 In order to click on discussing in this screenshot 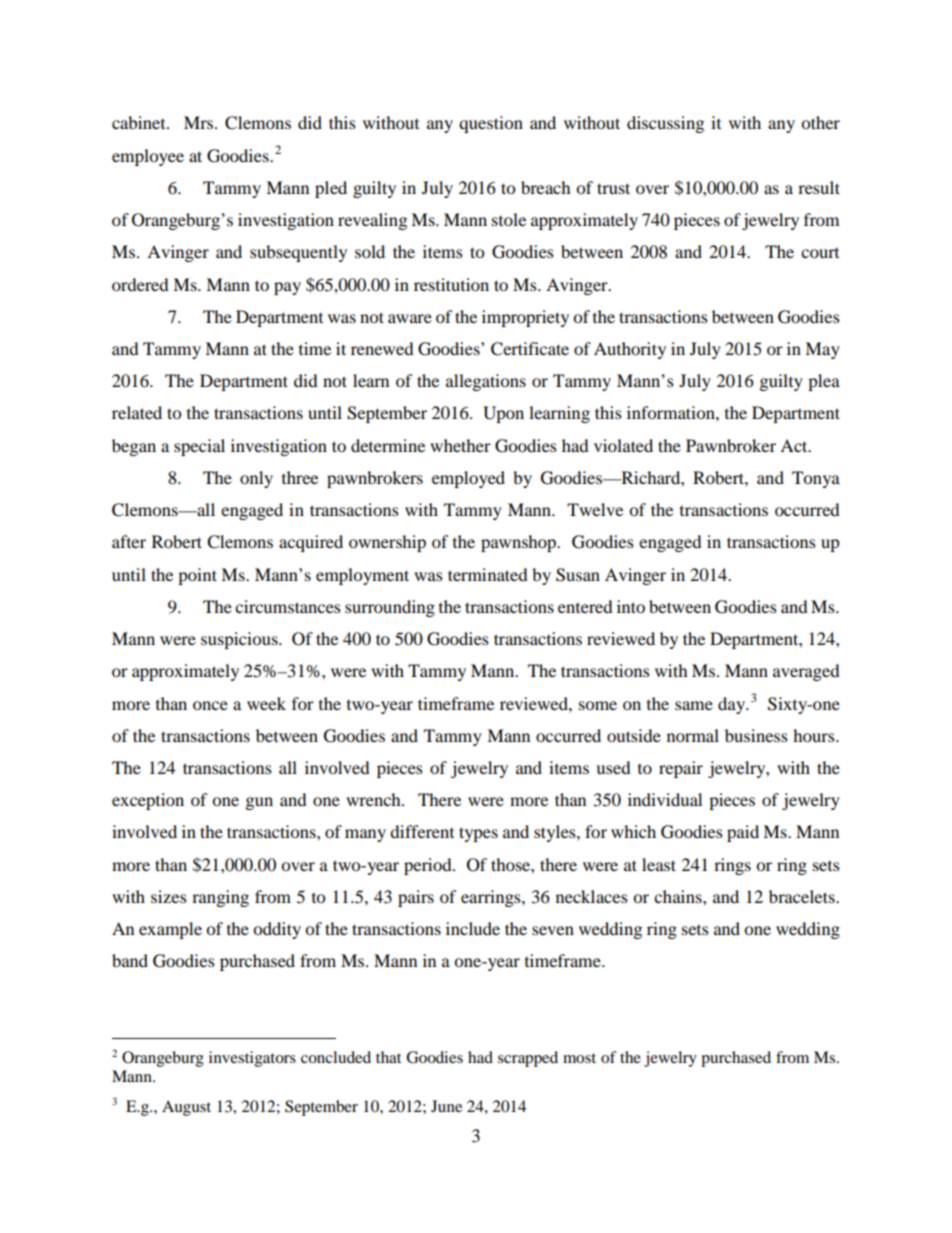, I will do `click(665, 124)`.
